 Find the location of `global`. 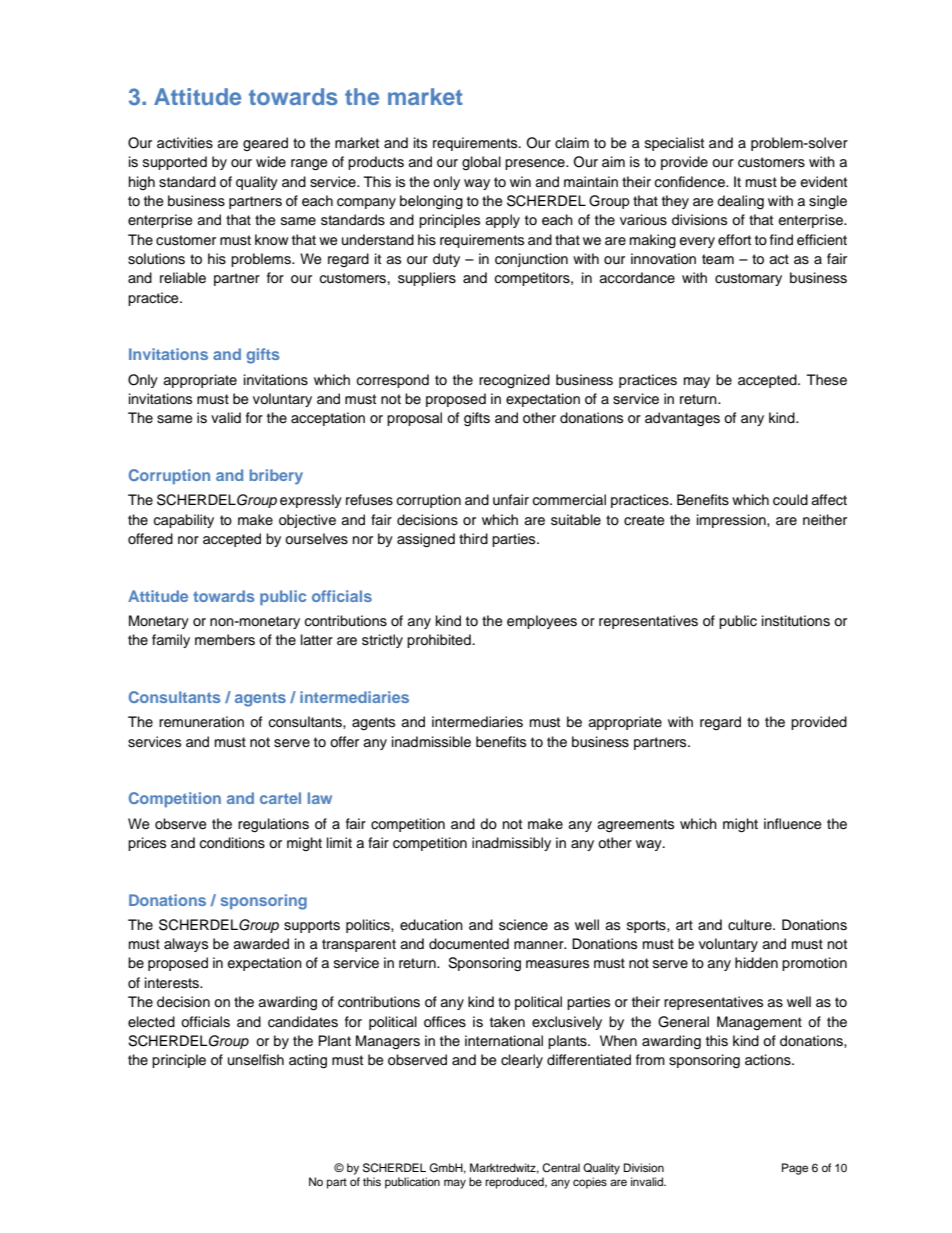

global is located at coordinates (481, 163).
